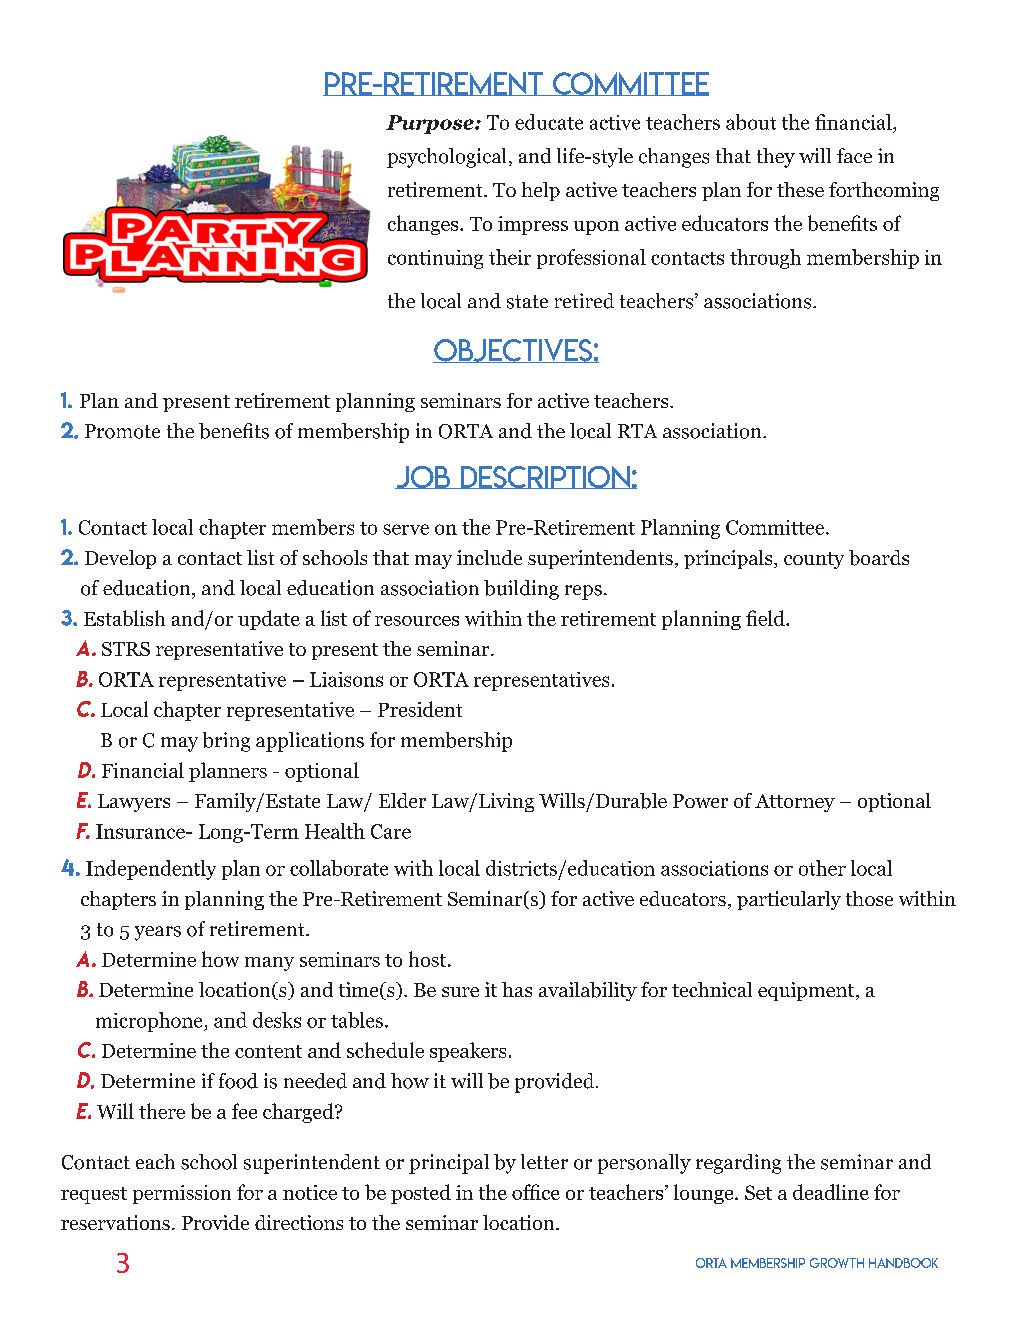 This image has height=1337, width=1033. I want to click on include, so click(489, 557).
